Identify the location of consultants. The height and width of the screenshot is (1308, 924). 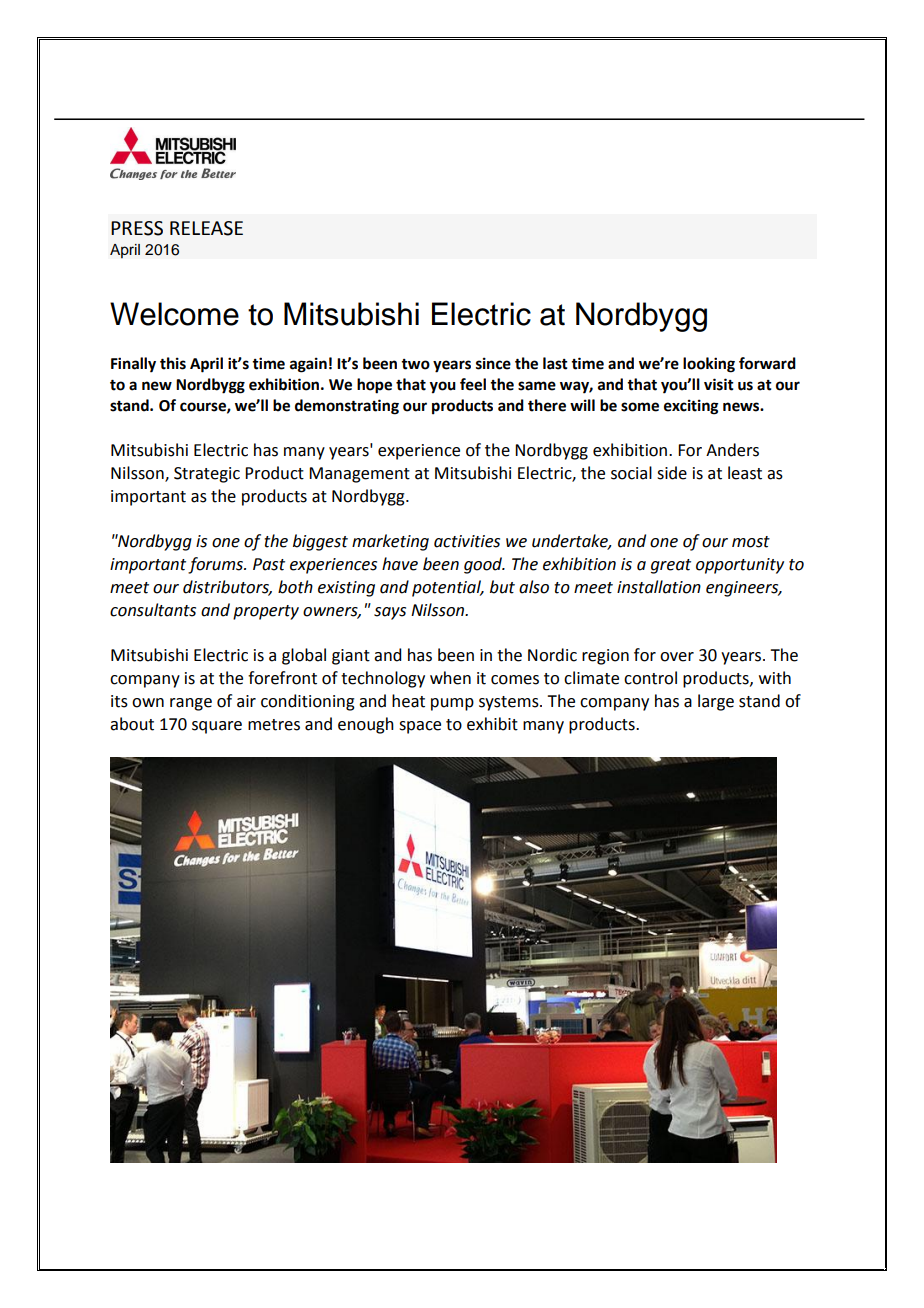
(153, 610).
